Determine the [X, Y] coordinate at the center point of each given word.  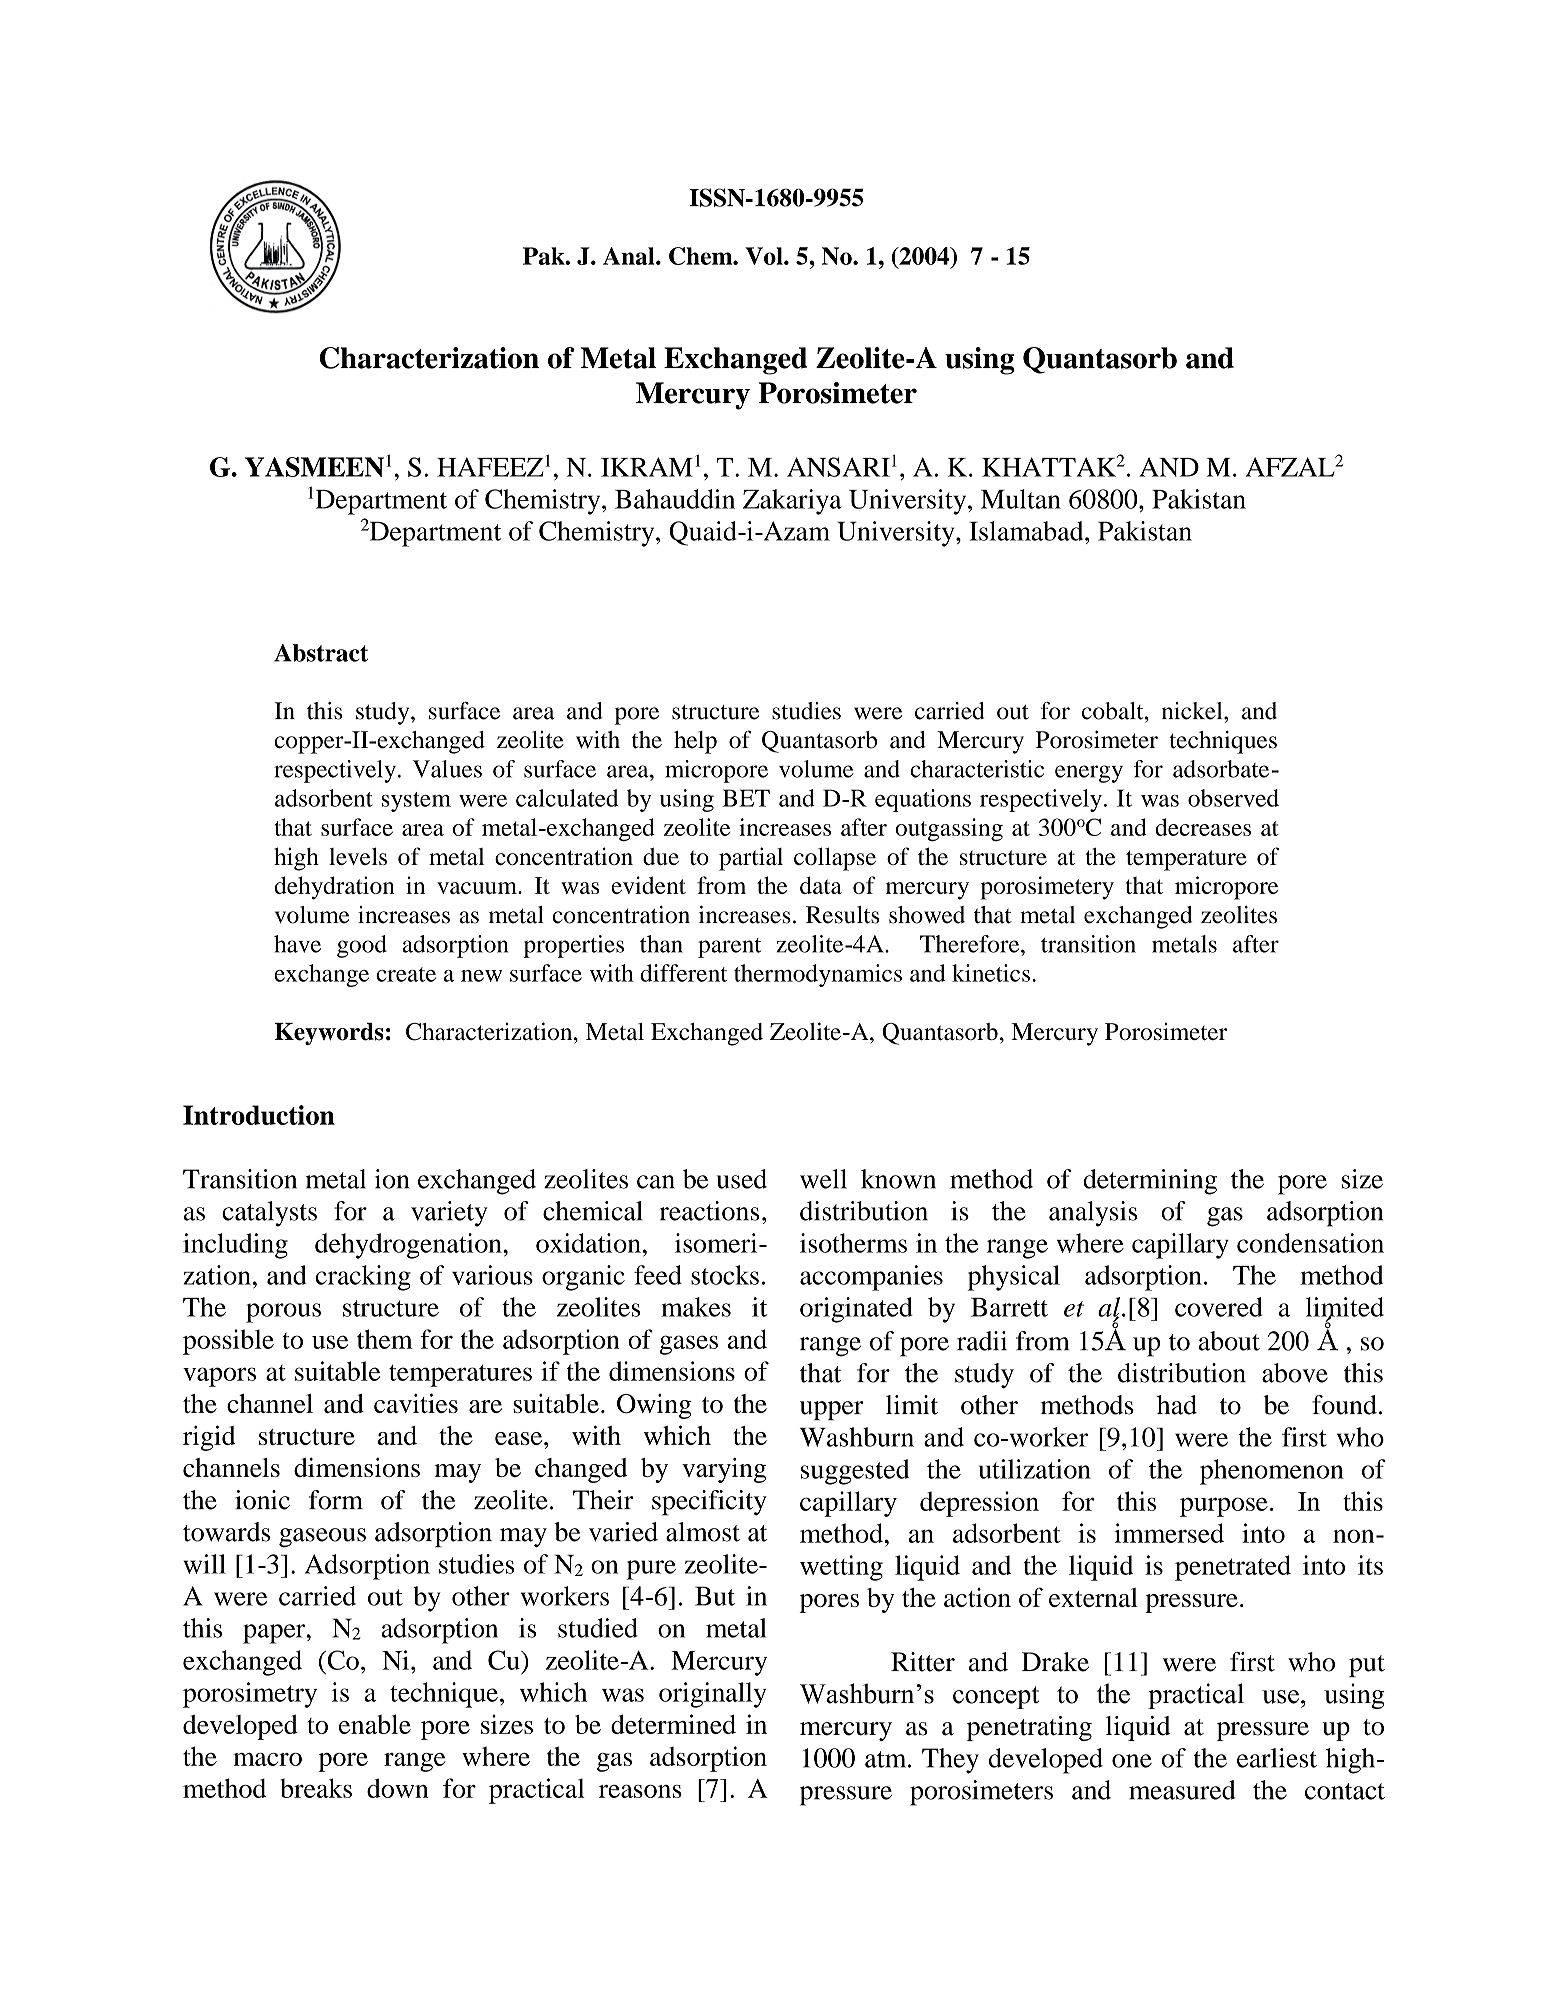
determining [1150, 1182]
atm [887, 1759]
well [823, 1179]
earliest [1277, 1758]
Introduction [259, 1115]
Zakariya [792, 502]
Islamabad [1027, 531]
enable [375, 1724]
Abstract [321, 653]
